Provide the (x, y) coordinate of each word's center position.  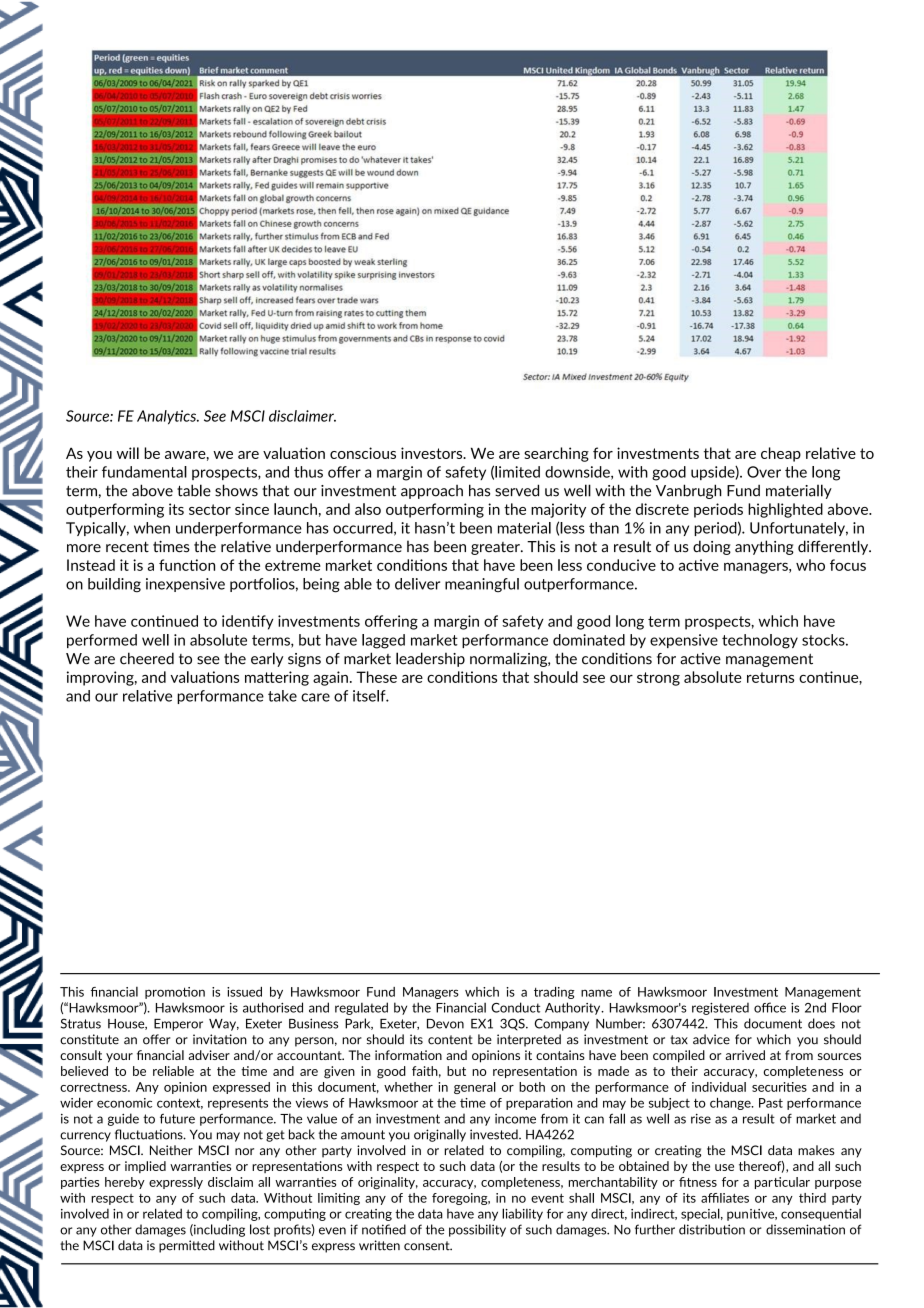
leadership (430, 659)
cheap (781, 454)
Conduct (515, 1007)
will (128, 453)
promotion (175, 993)
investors (433, 453)
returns (770, 677)
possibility (477, 1230)
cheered (147, 658)
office (770, 1007)
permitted (187, 1246)
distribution (712, 1229)
